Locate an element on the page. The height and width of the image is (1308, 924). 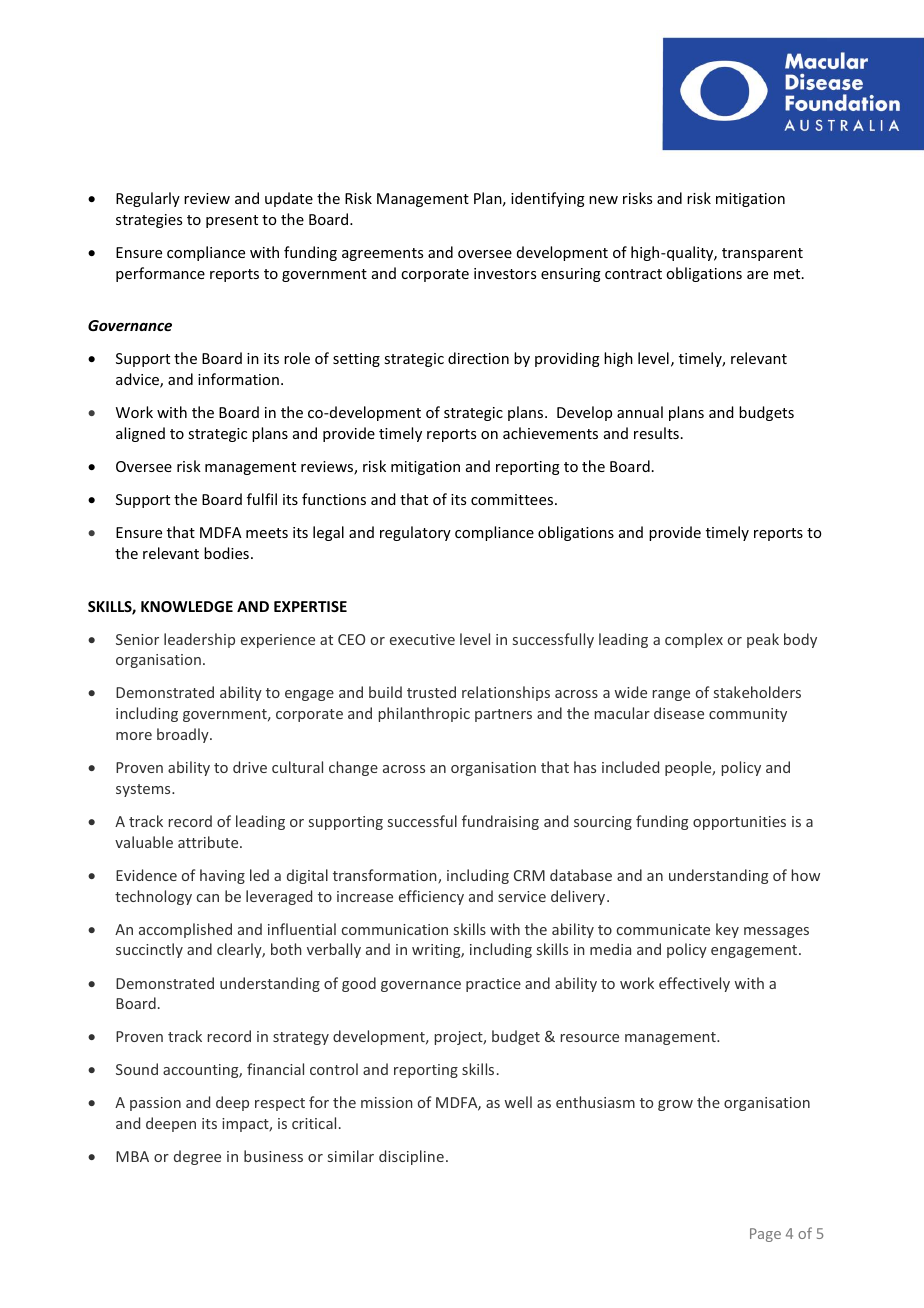
results is located at coordinates (656, 433).
